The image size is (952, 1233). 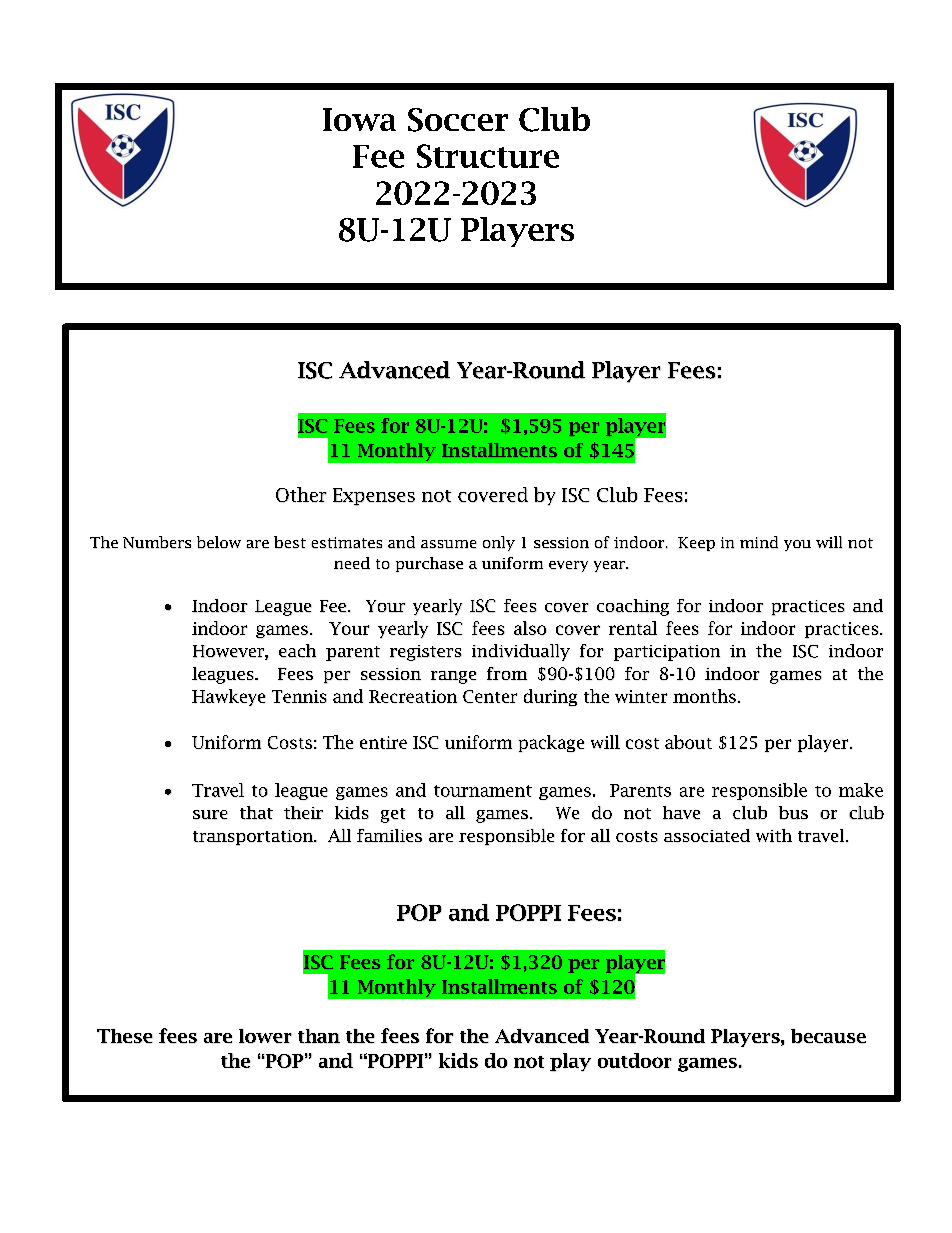 What do you see at coordinates (359, 119) in the image?
I see `Iowa` at bounding box center [359, 119].
